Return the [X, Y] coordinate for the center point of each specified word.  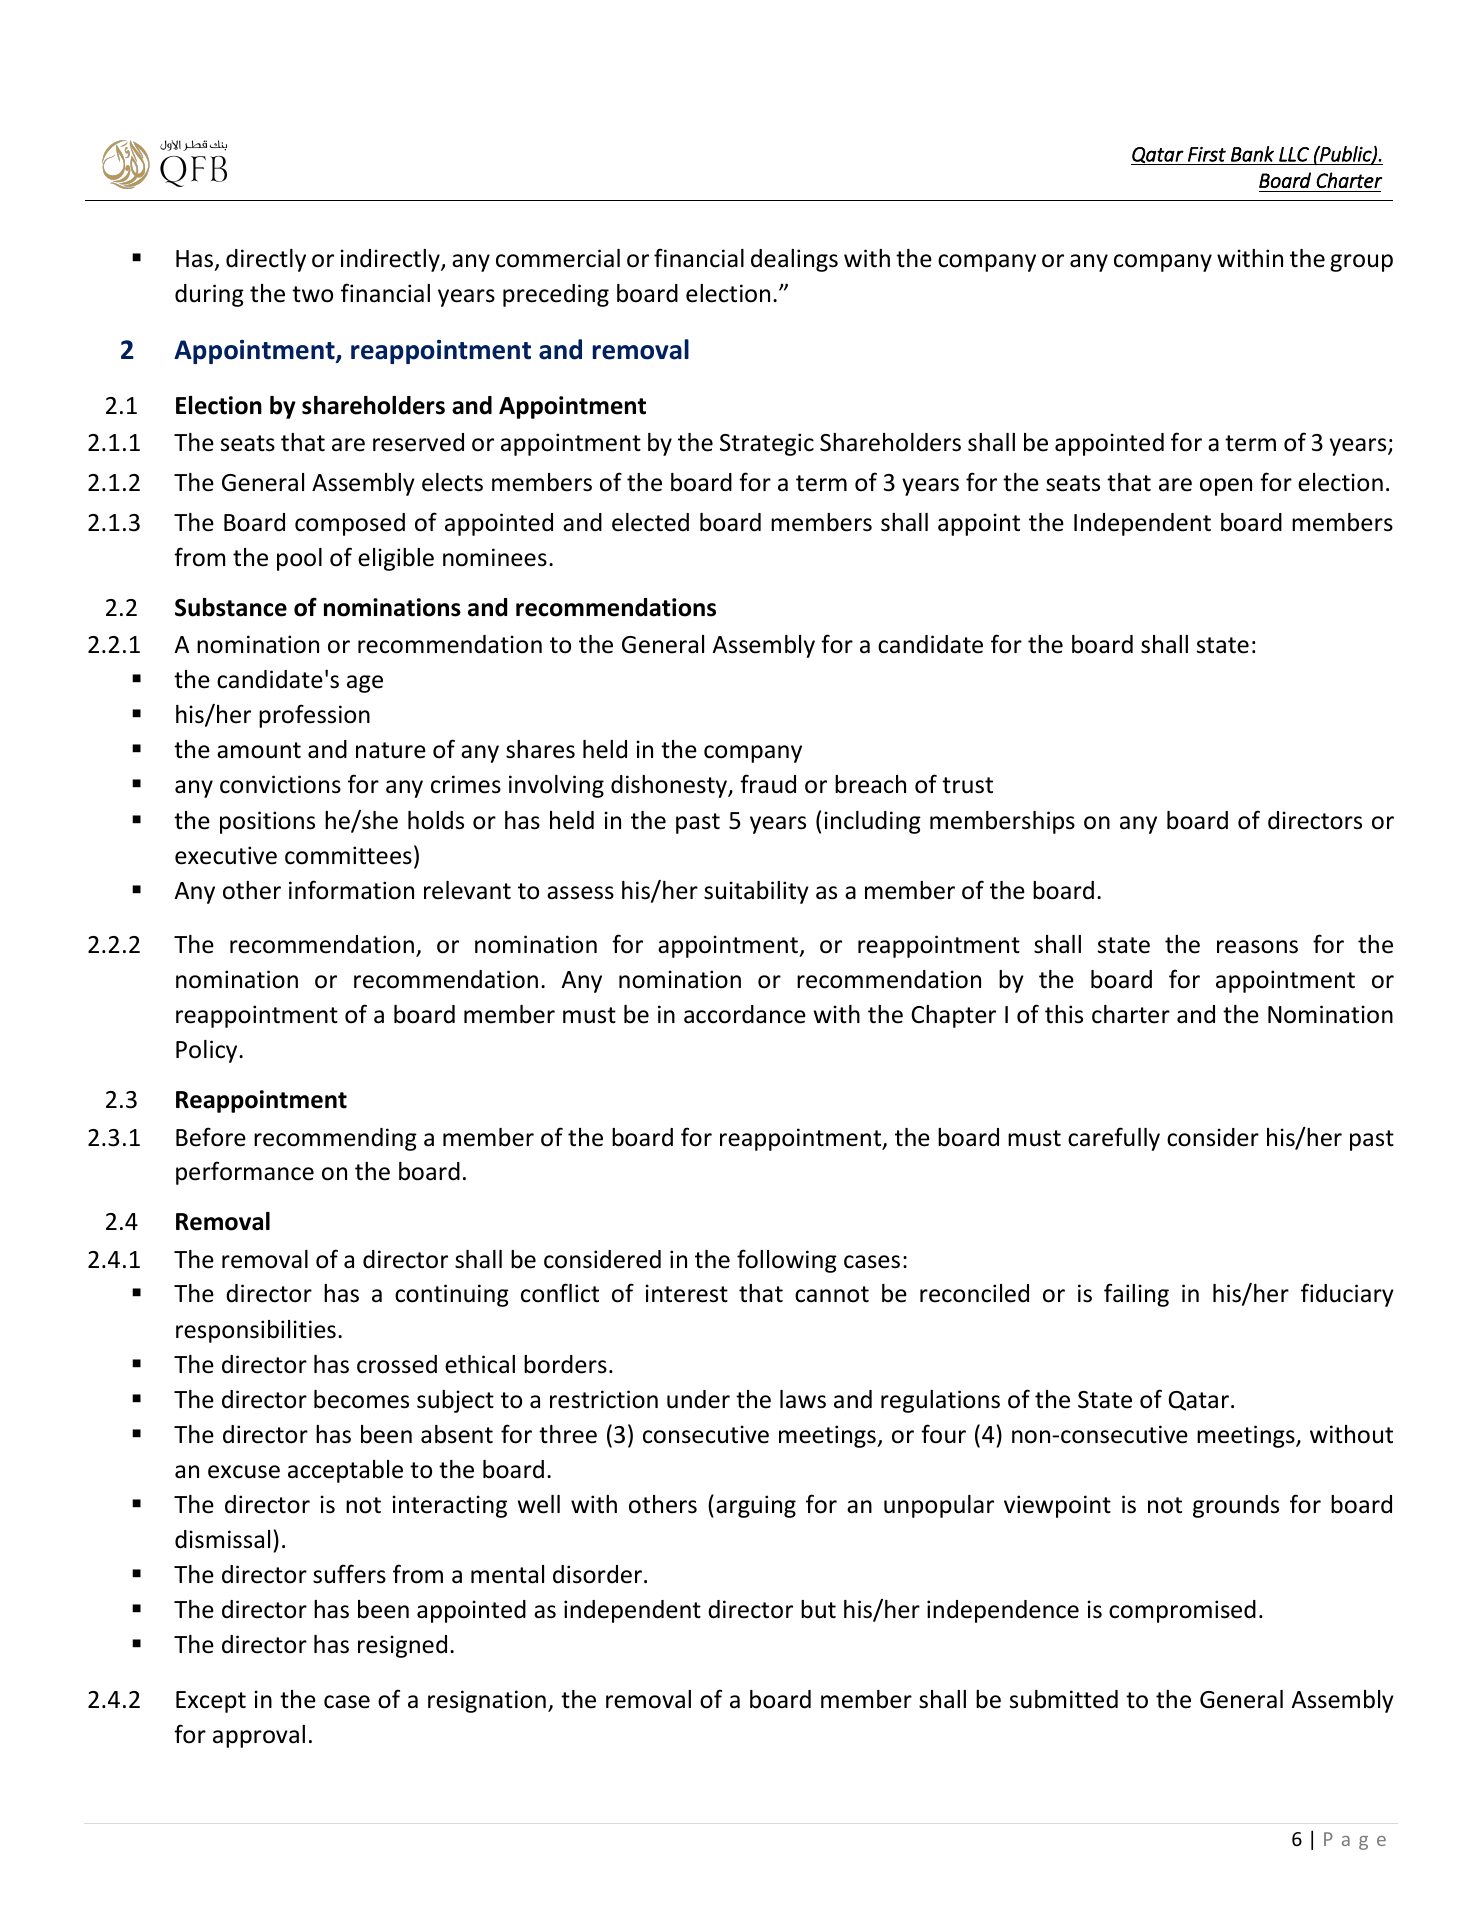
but [818, 1609]
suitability [756, 892]
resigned [402, 1646]
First [1207, 154]
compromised [1182, 1611]
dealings [794, 260]
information [351, 890]
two [312, 294]
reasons [1257, 947]
